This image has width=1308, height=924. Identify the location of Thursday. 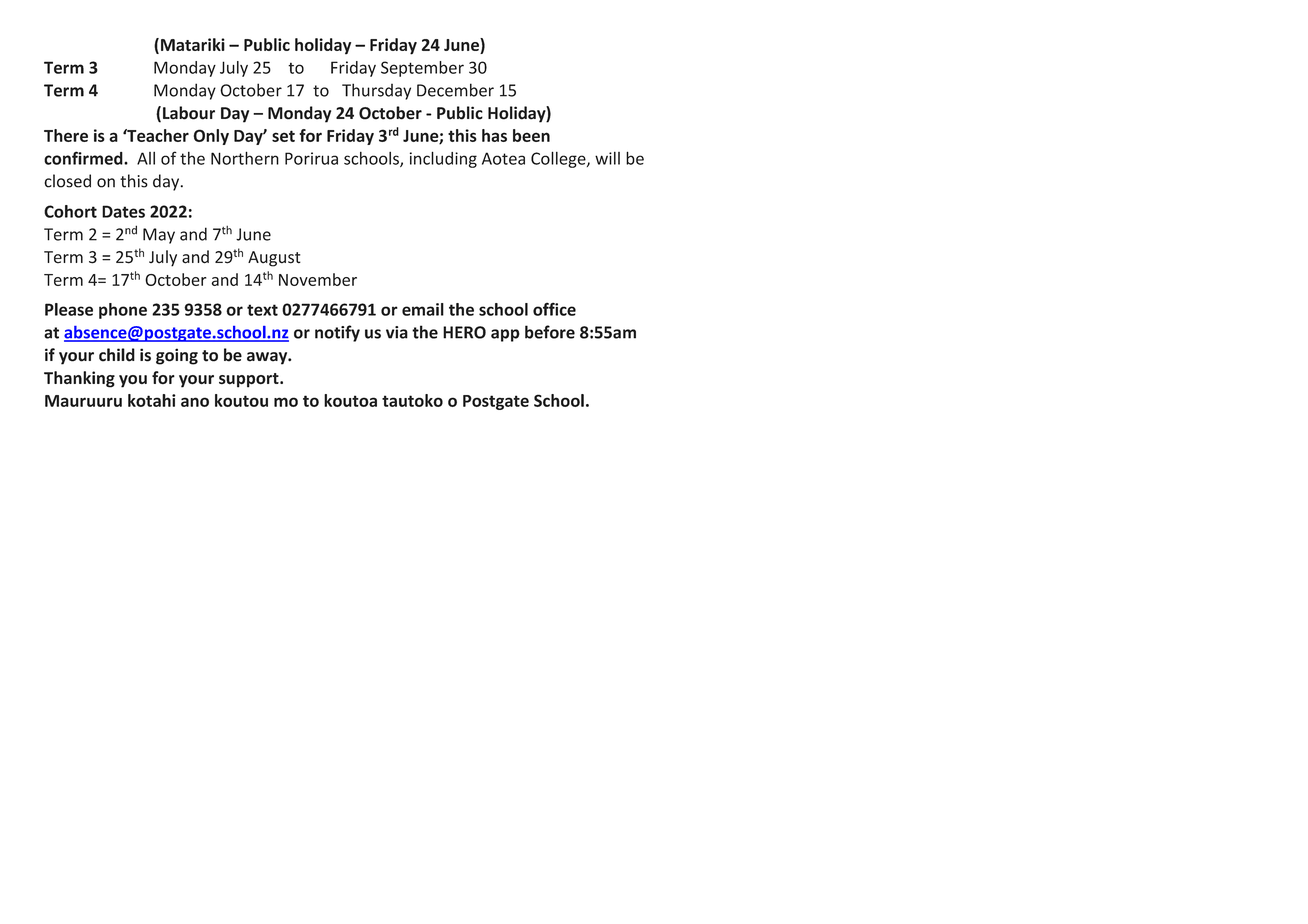
(376, 91).
